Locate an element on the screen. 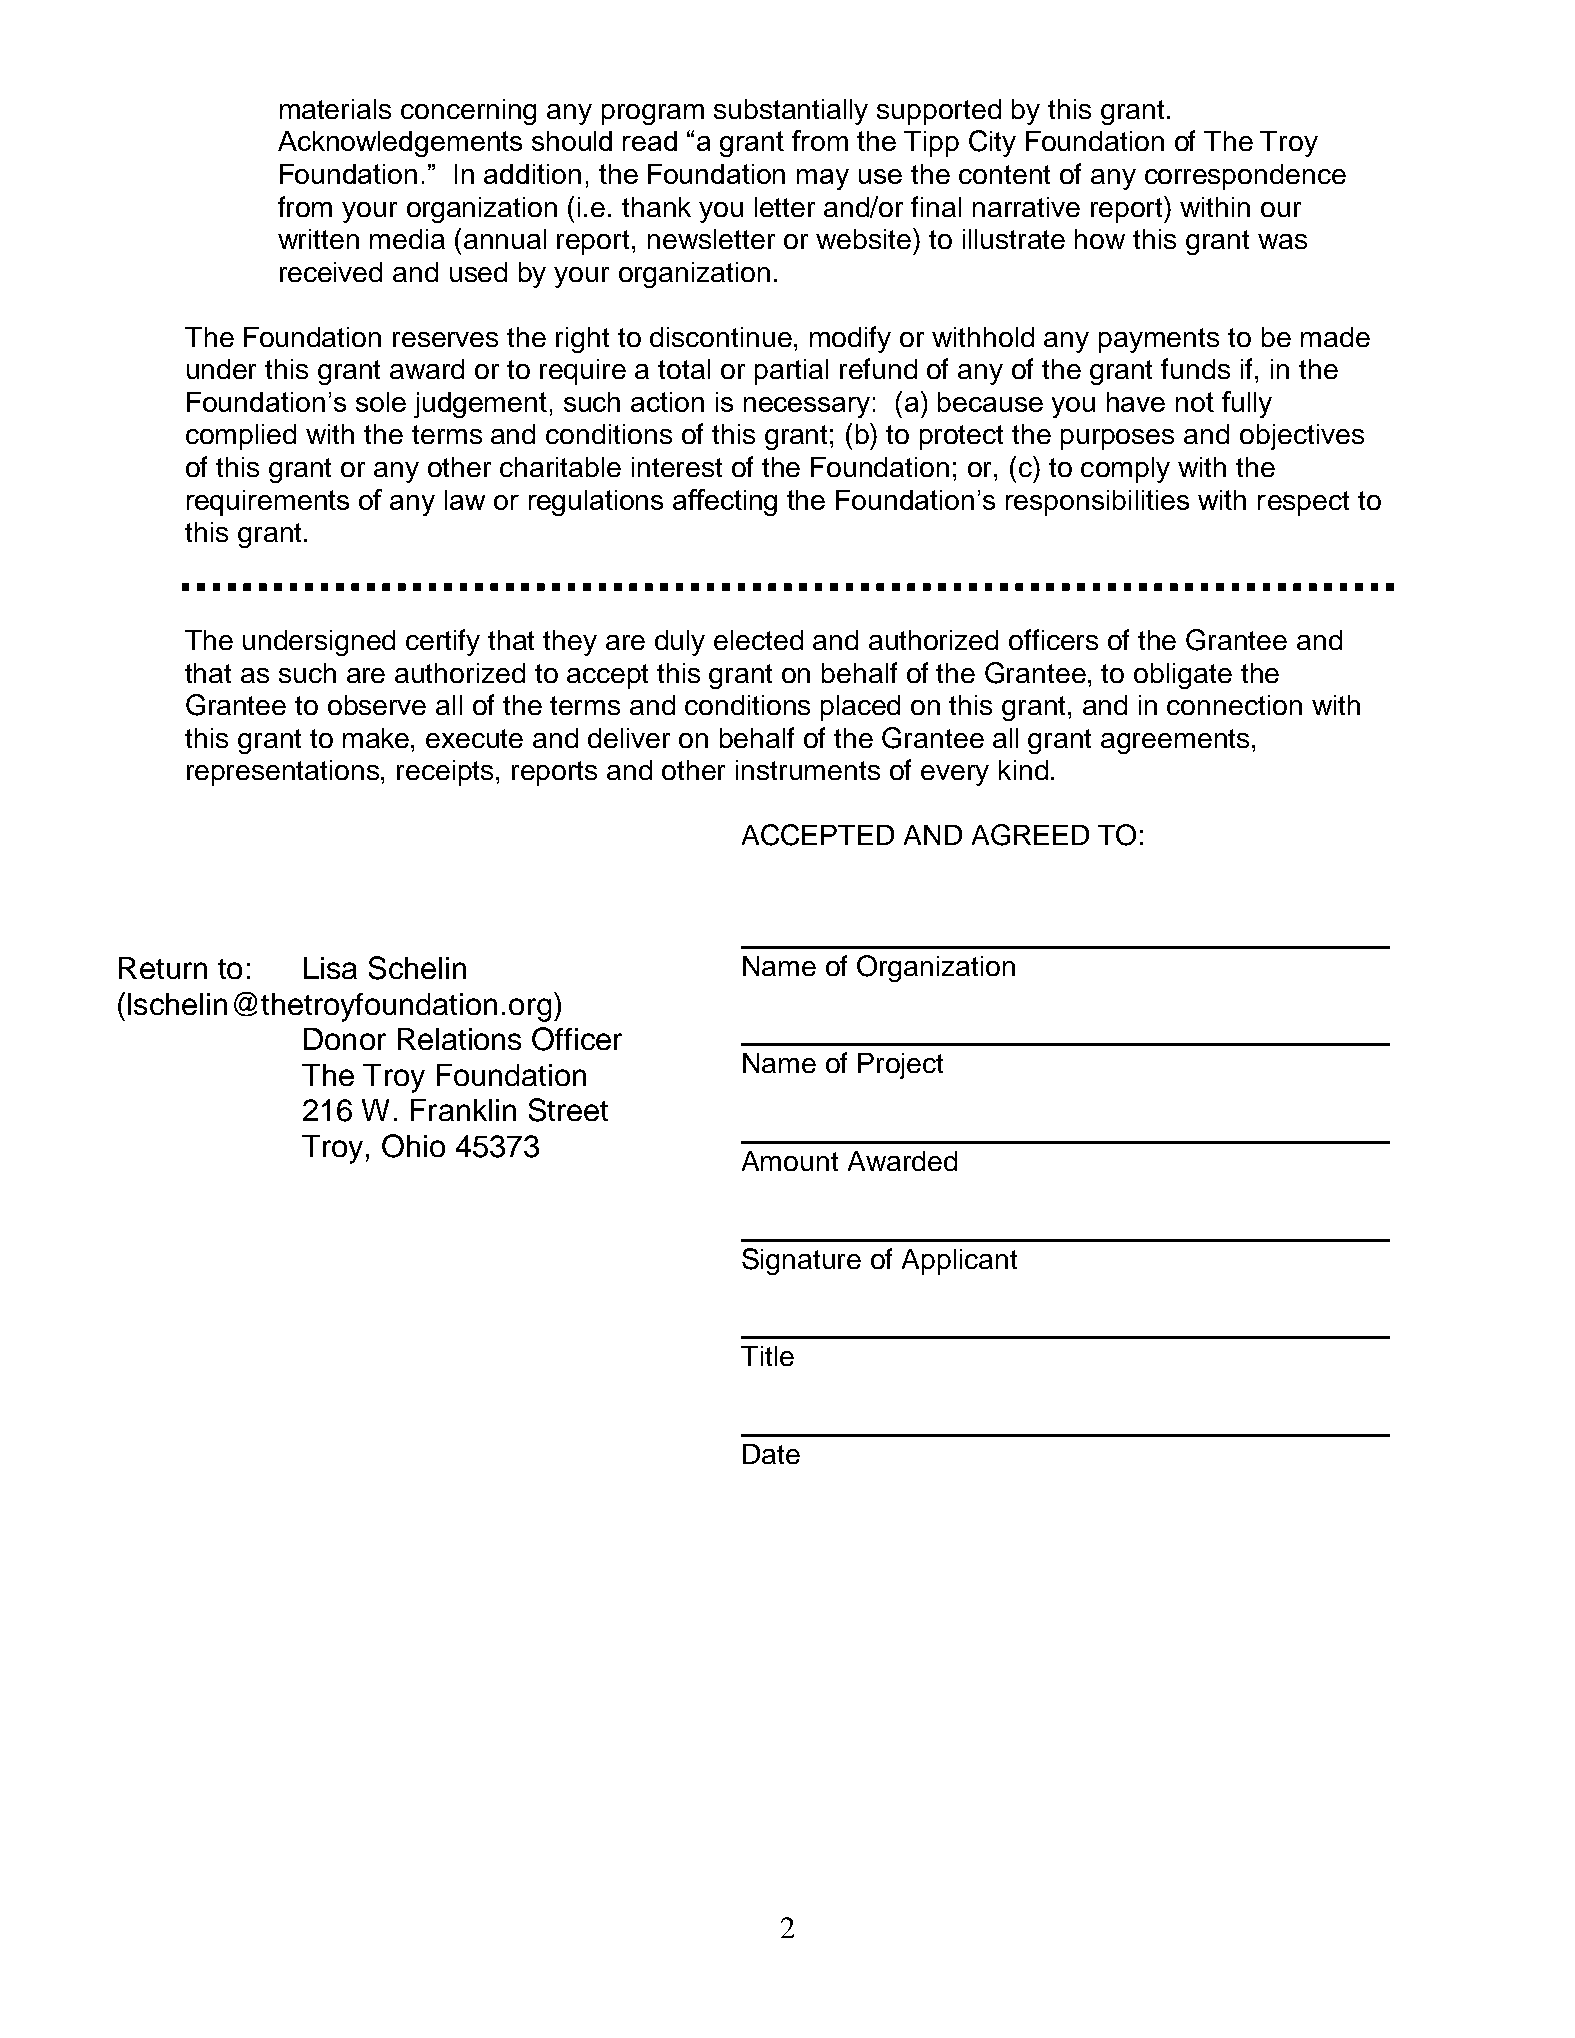 This screenshot has height=2038, width=1575. Amount is located at coordinates (790, 1161).
